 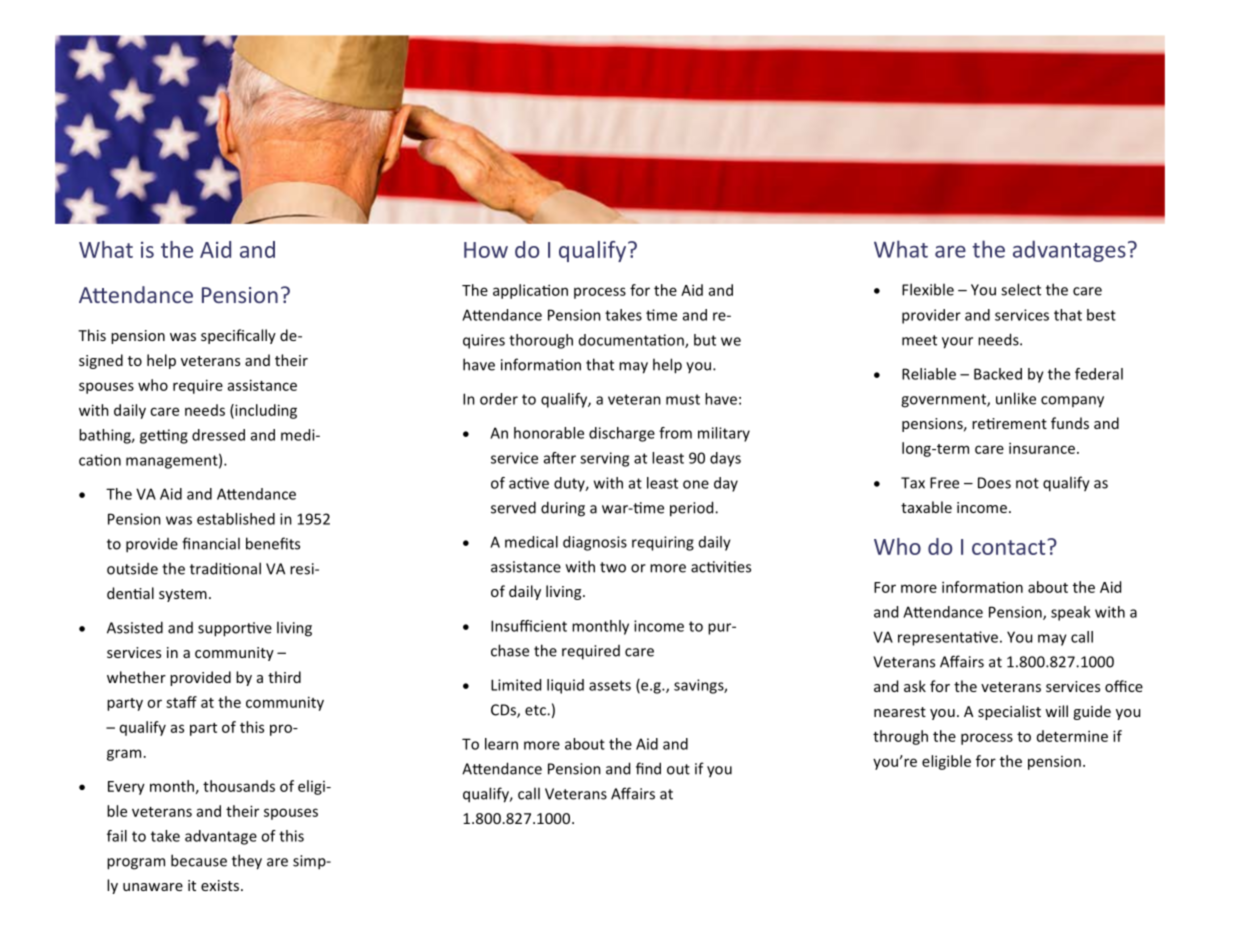 What do you see at coordinates (247, 862) in the screenshot?
I see `they` at bounding box center [247, 862].
